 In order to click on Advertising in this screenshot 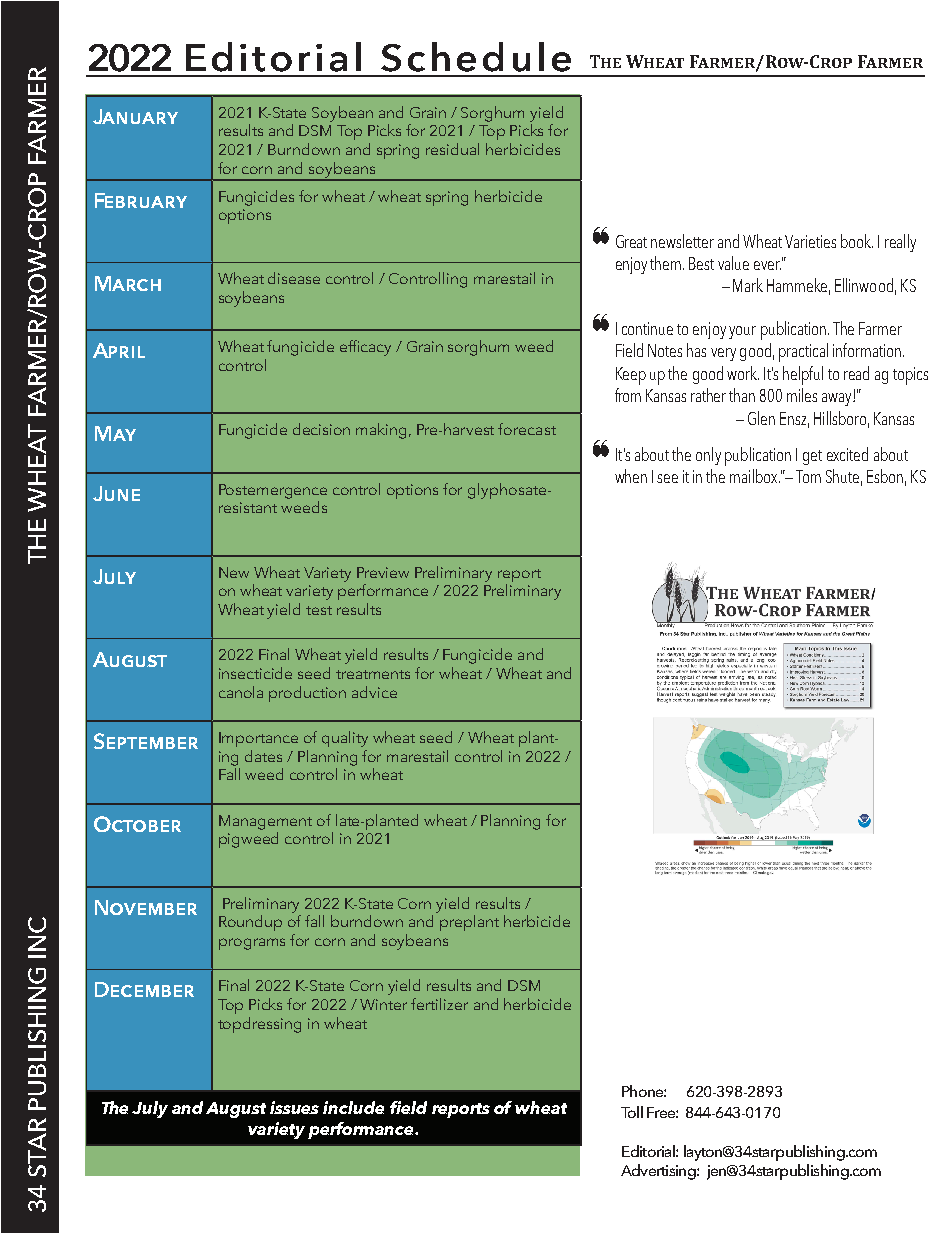, I will do `click(659, 1172)`.
